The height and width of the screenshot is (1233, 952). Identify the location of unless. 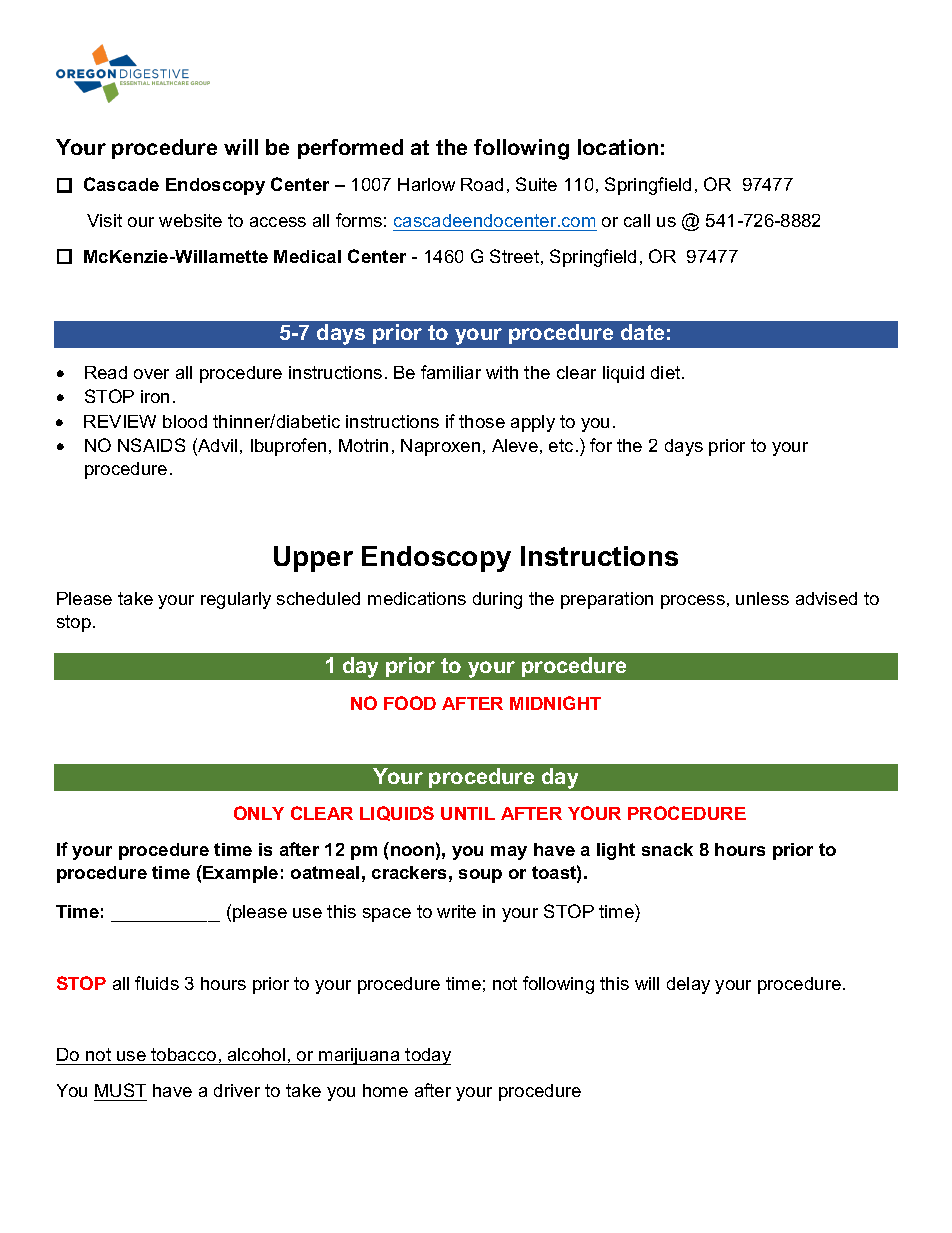
(762, 598).
